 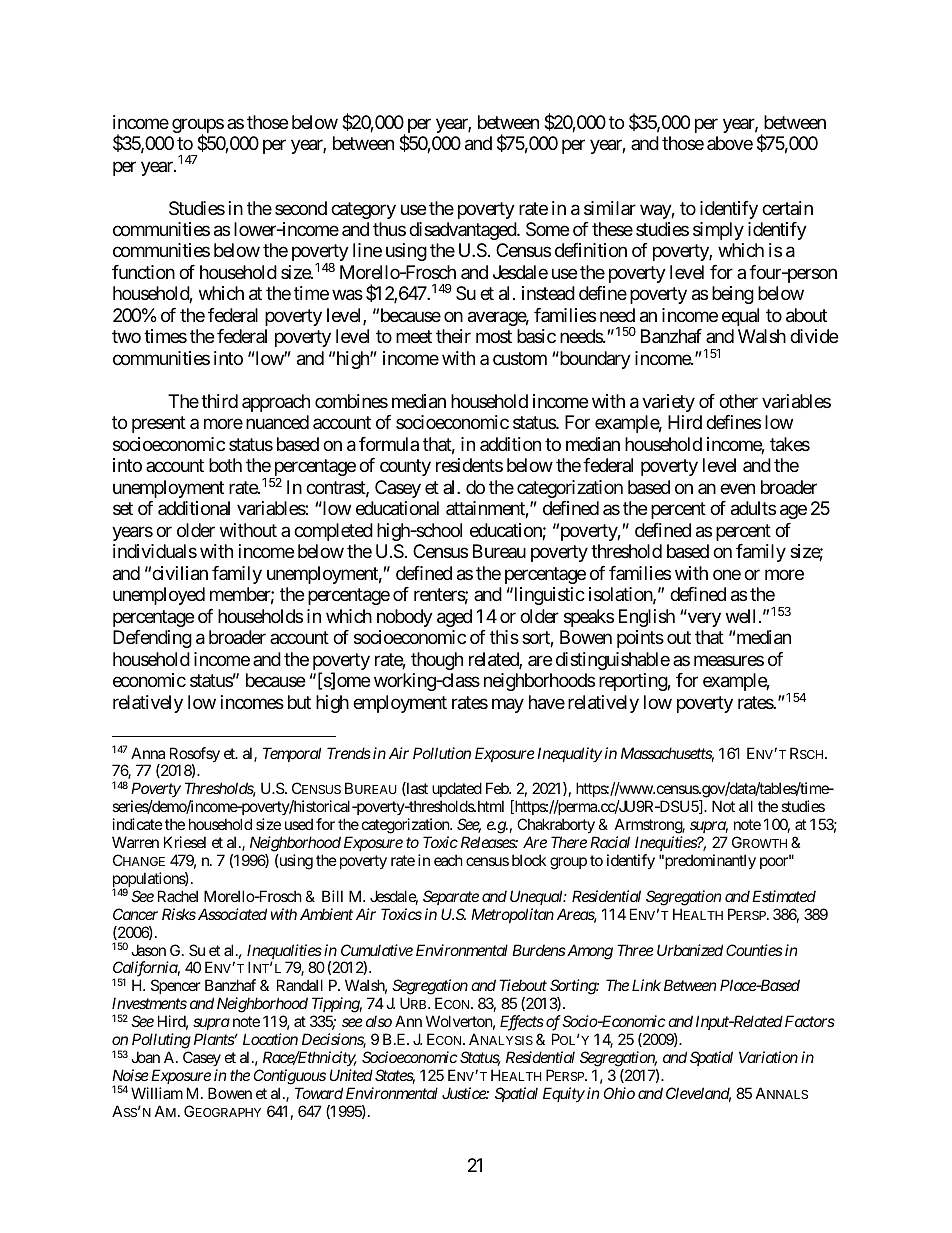 I want to click on simply, so click(x=718, y=231).
